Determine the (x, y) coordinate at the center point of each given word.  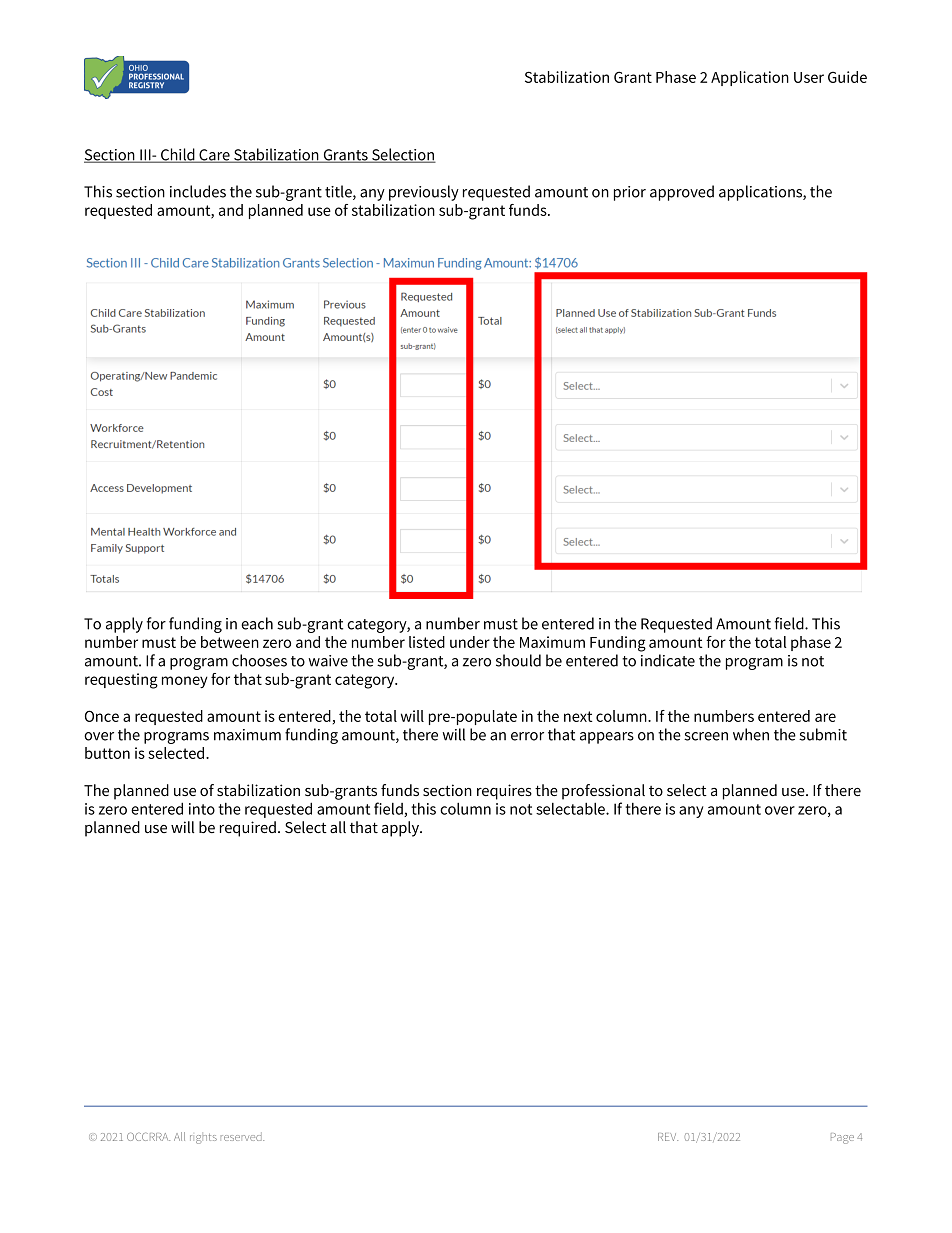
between (230, 642)
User (809, 77)
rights (203, 1139)
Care (214, 156)
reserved (242, 1136)
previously (424, 193)
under (470, 642)
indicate (668, 660)
